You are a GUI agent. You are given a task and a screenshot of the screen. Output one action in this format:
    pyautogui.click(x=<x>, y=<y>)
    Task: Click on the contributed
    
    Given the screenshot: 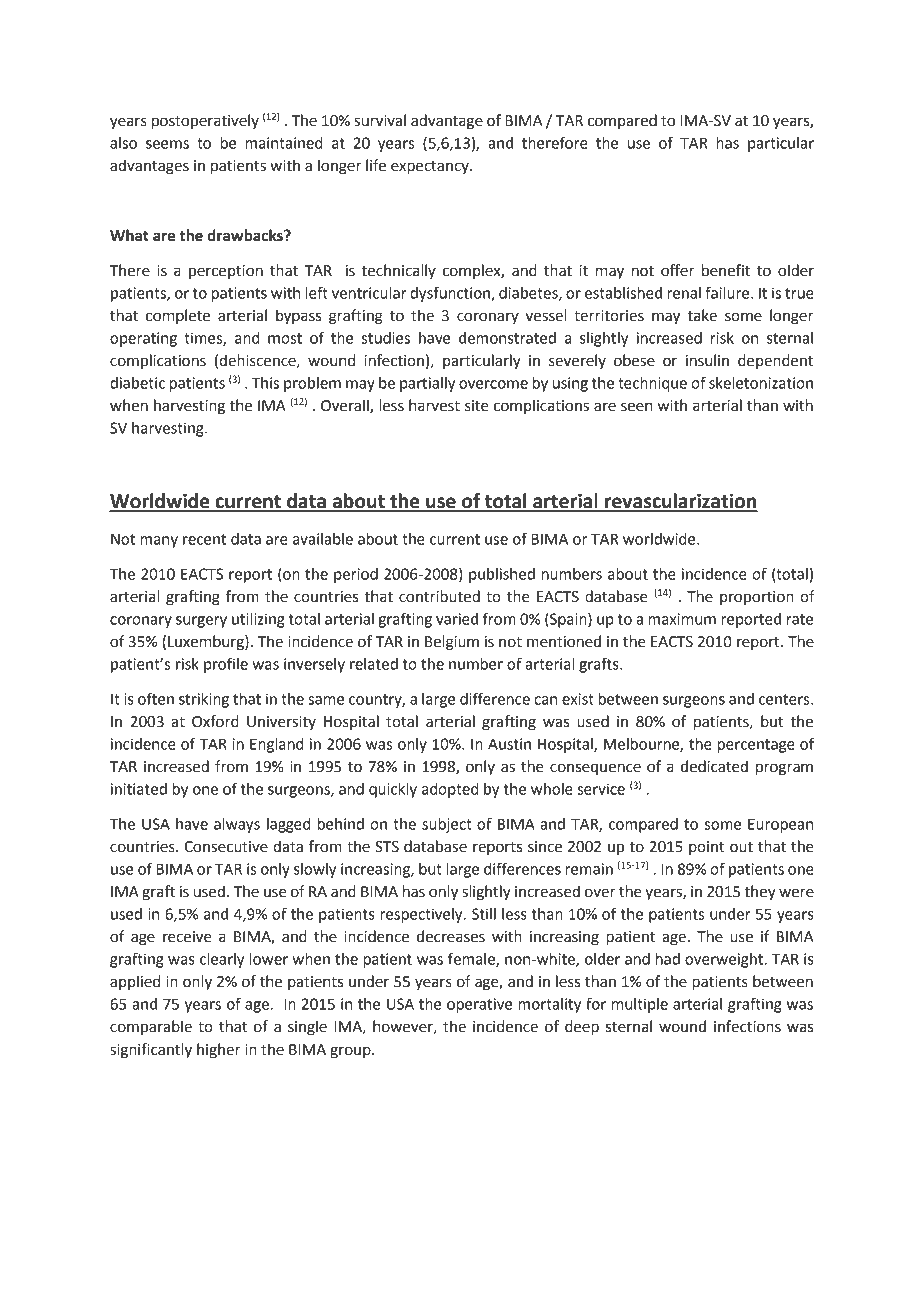 What is the action you would take?
    pyautogui.click(x=439, y=596)
